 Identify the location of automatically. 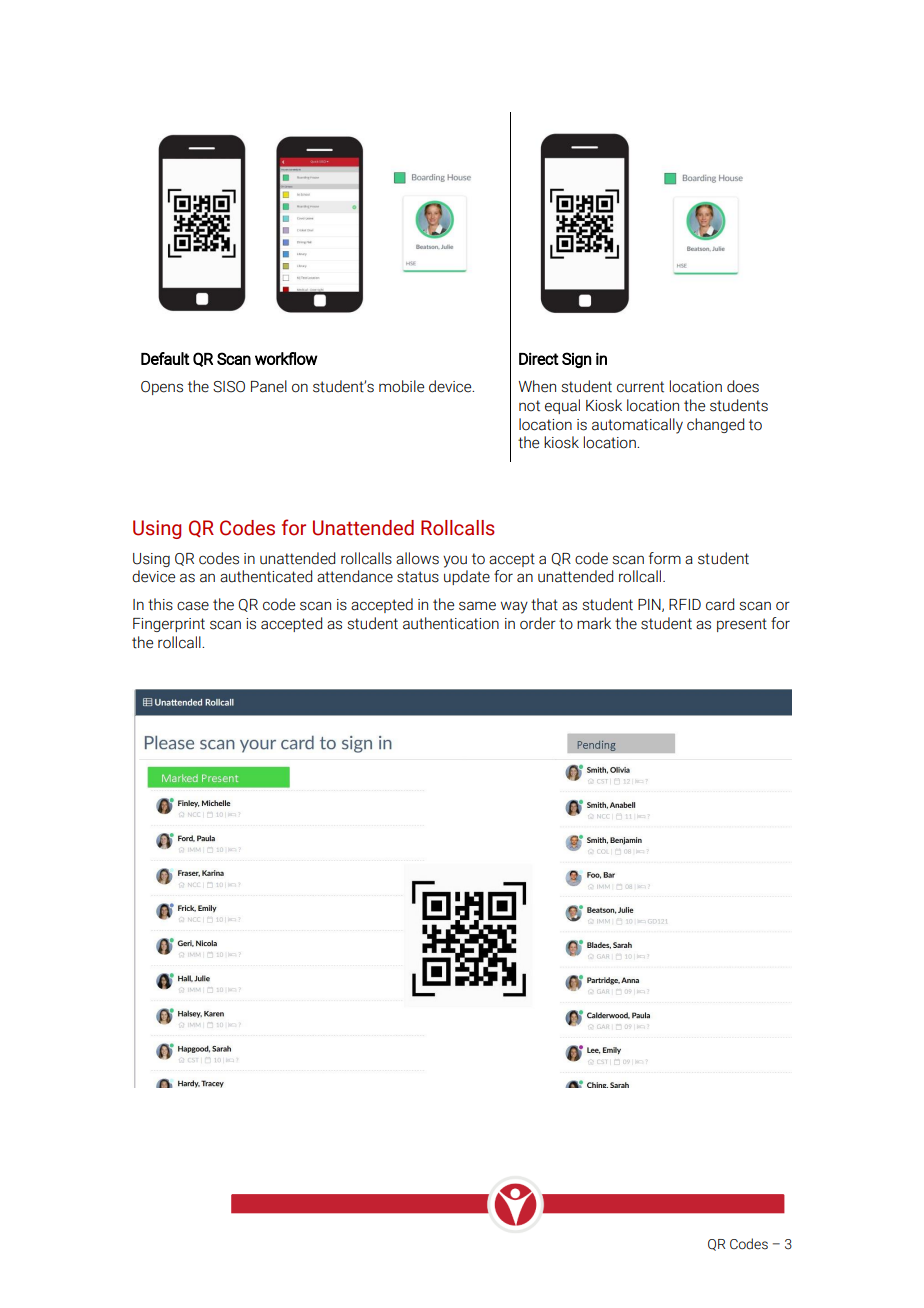
(637, 426).
